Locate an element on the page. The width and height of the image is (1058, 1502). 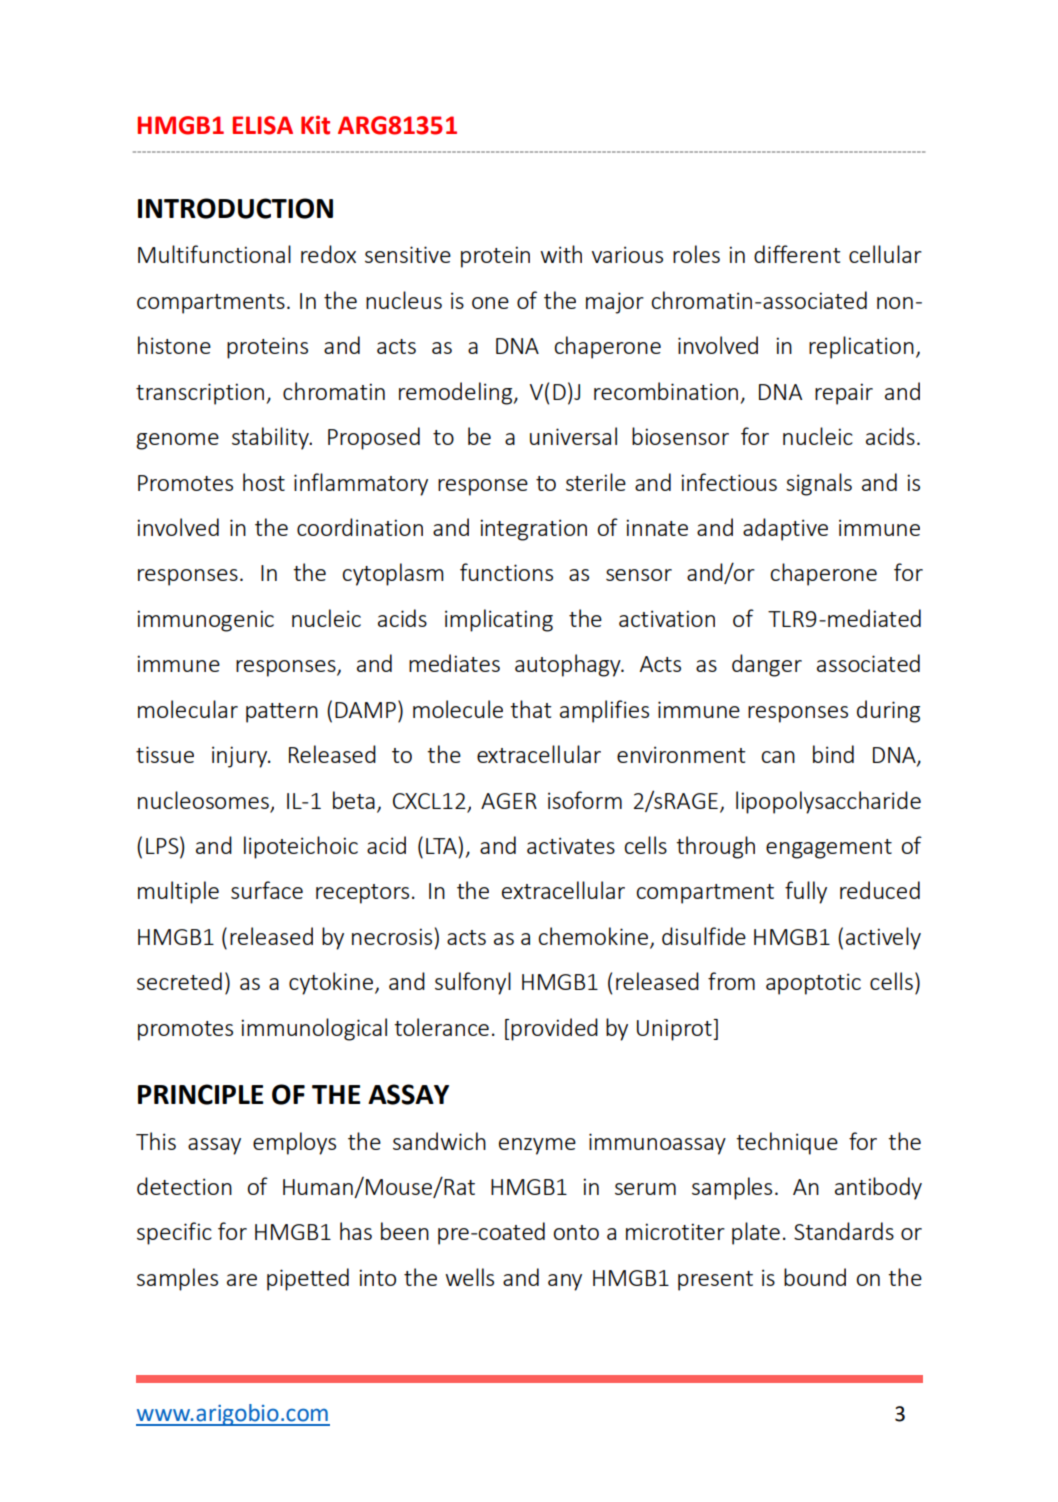
surface is located at coordinates (267, 890).
